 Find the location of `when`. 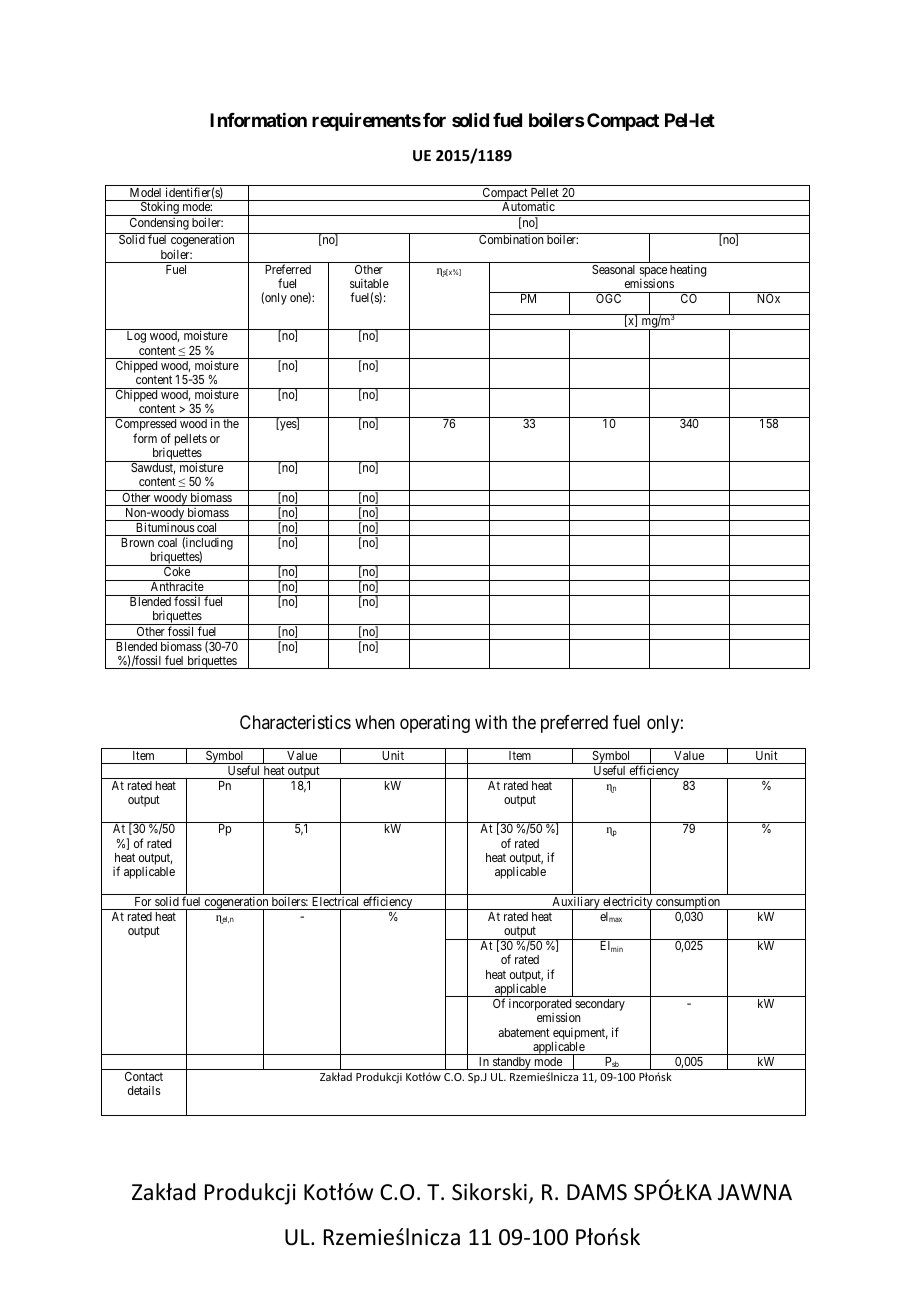

when is located at coordinates (375, 722).
